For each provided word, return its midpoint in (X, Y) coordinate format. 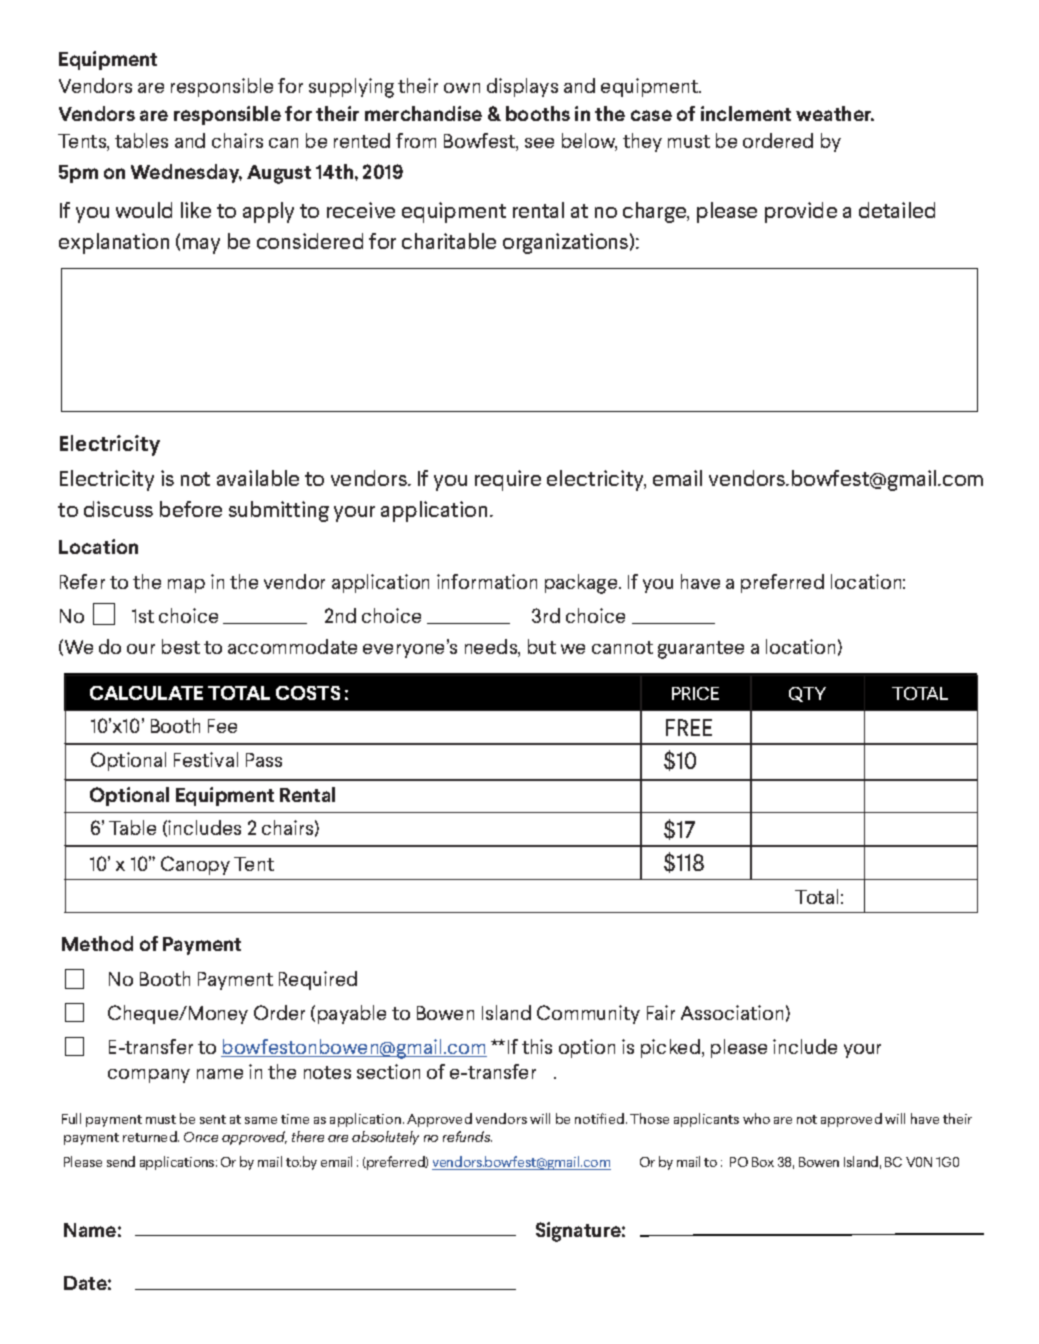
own (462, 88)
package (582, 584)
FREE (689, 727)
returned (151, 1136)
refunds (467, 1136)
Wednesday (186, 173)
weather (835, 113)
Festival (206, 759)
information (487, 581)
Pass (264, 760)
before (191, 509)
